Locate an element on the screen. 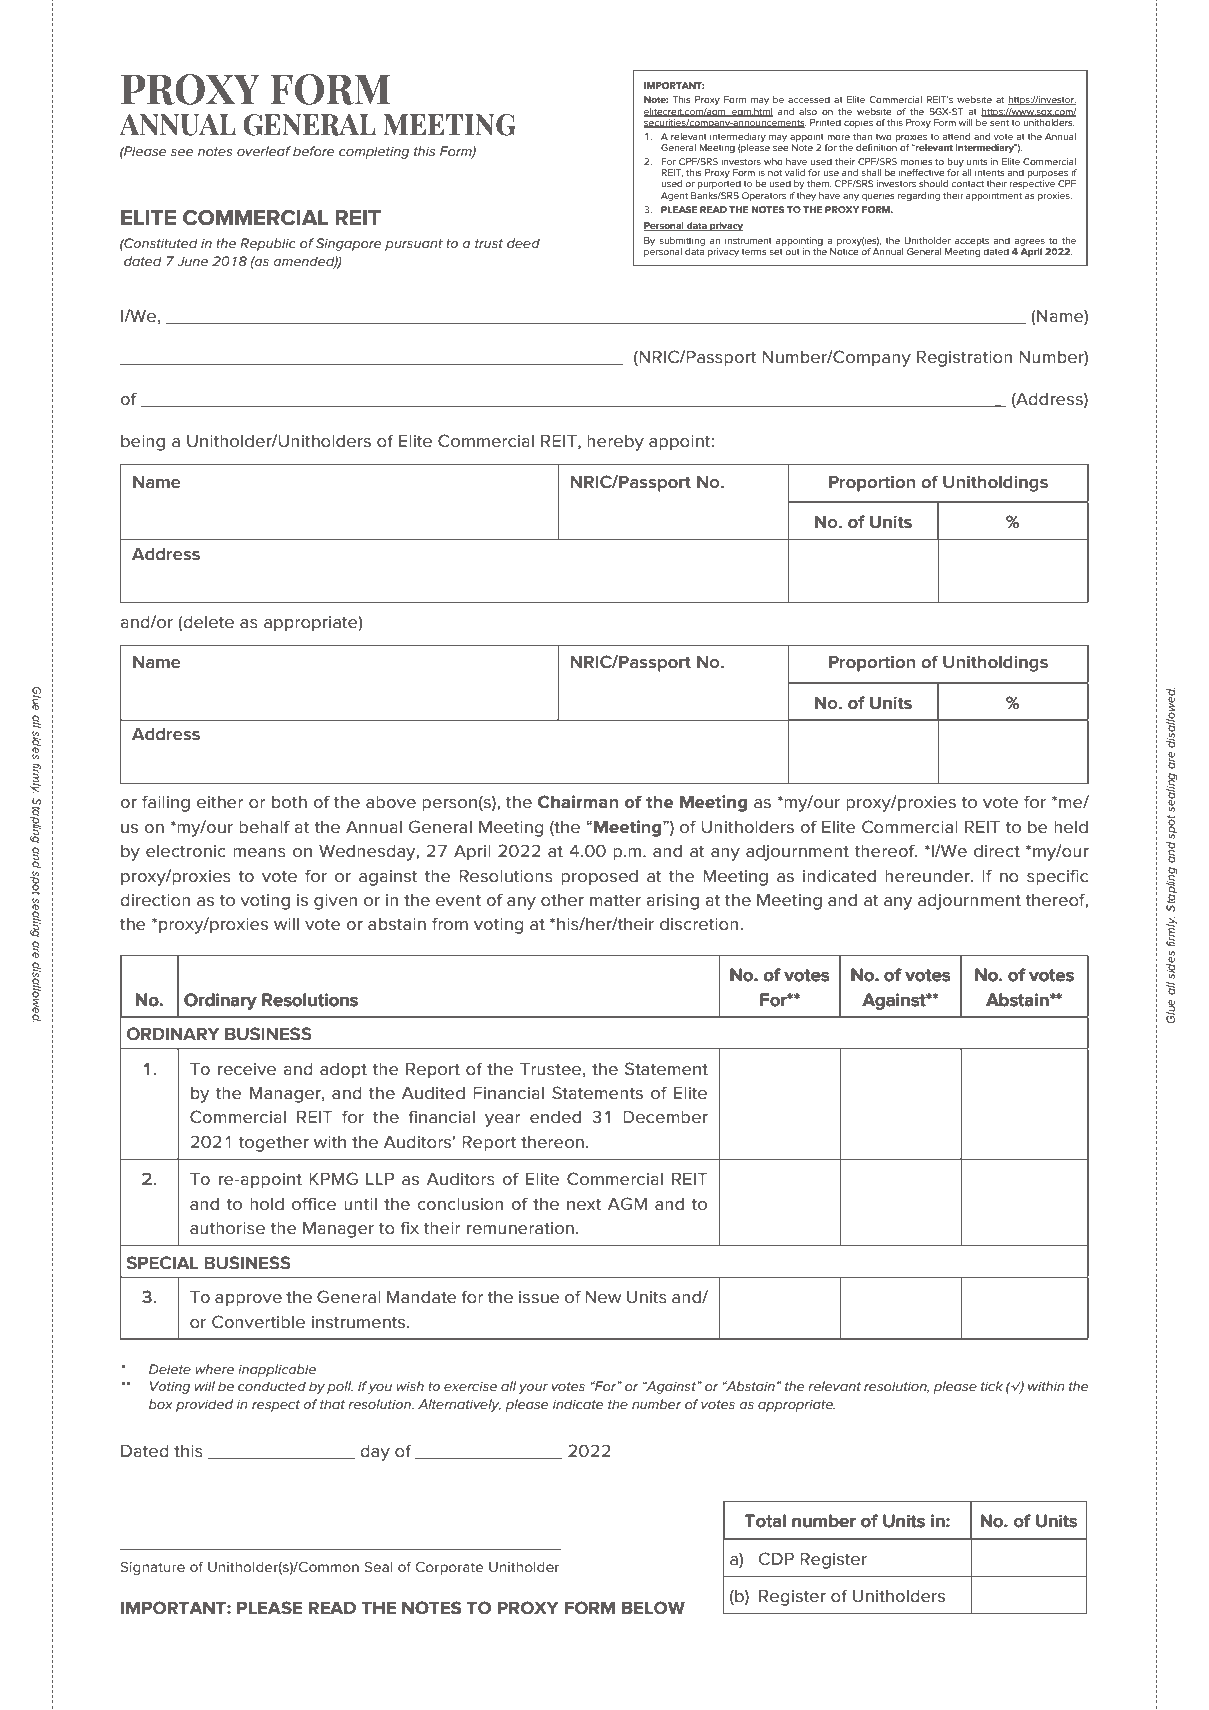 The image size is (1209, 1710). Signature is located at coordinates (152, 1568).
